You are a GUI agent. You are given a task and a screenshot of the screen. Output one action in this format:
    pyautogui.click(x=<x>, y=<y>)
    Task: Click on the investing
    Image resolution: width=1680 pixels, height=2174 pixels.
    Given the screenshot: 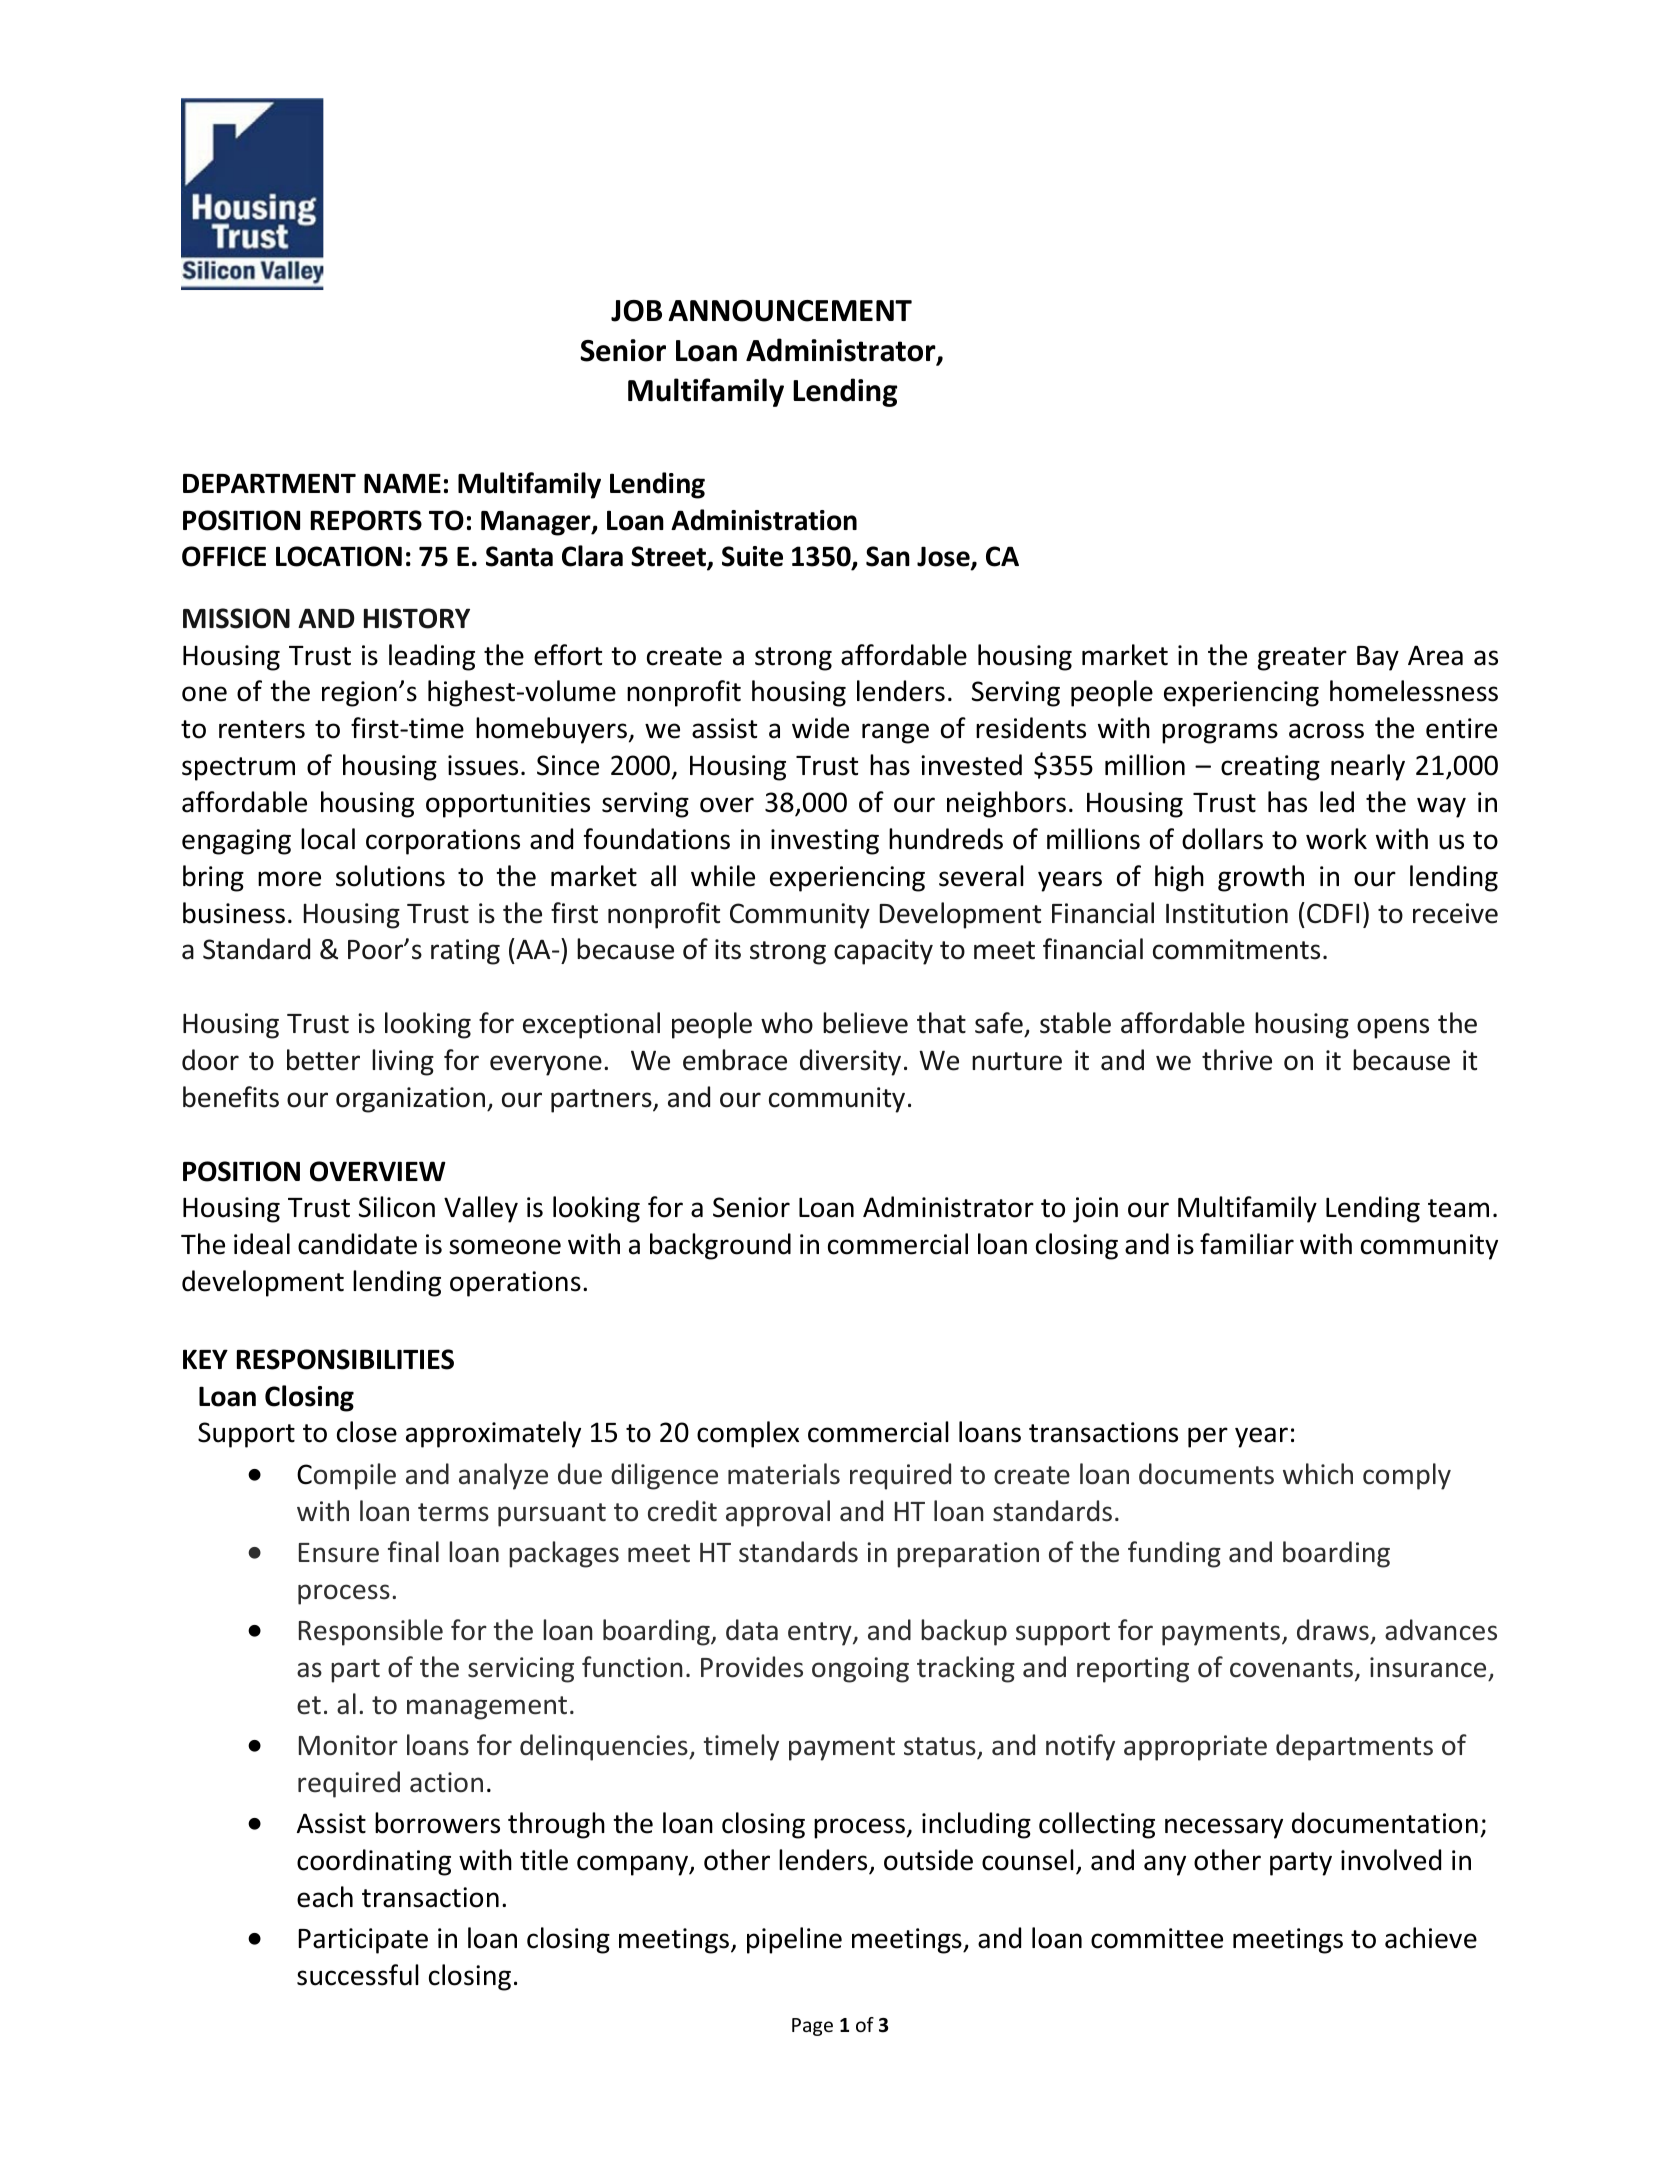 What is the action you would take?
    pyautogui.click(x=825, y=842)
